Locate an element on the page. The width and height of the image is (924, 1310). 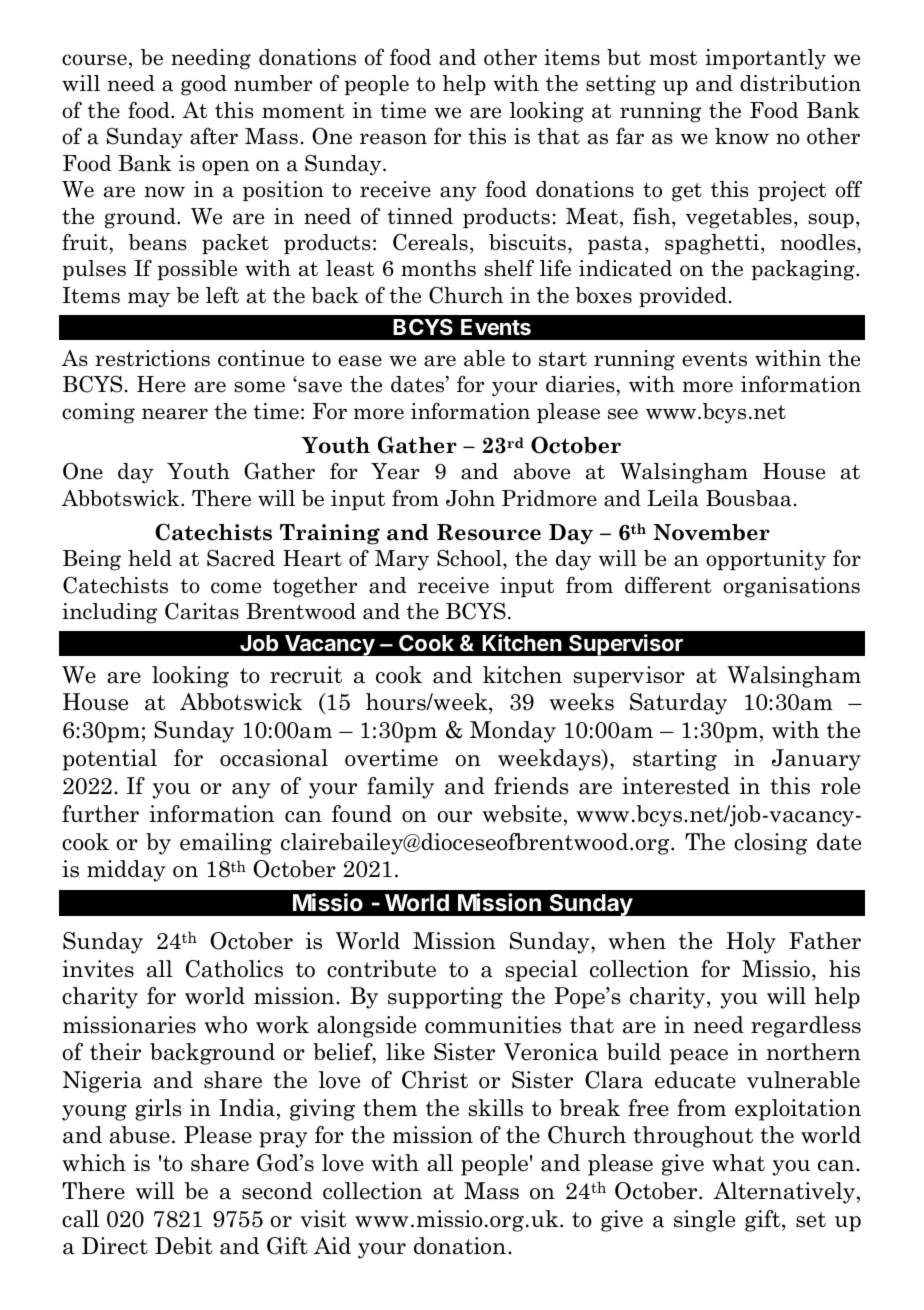
importantly is located at coordinates (765, 59).
